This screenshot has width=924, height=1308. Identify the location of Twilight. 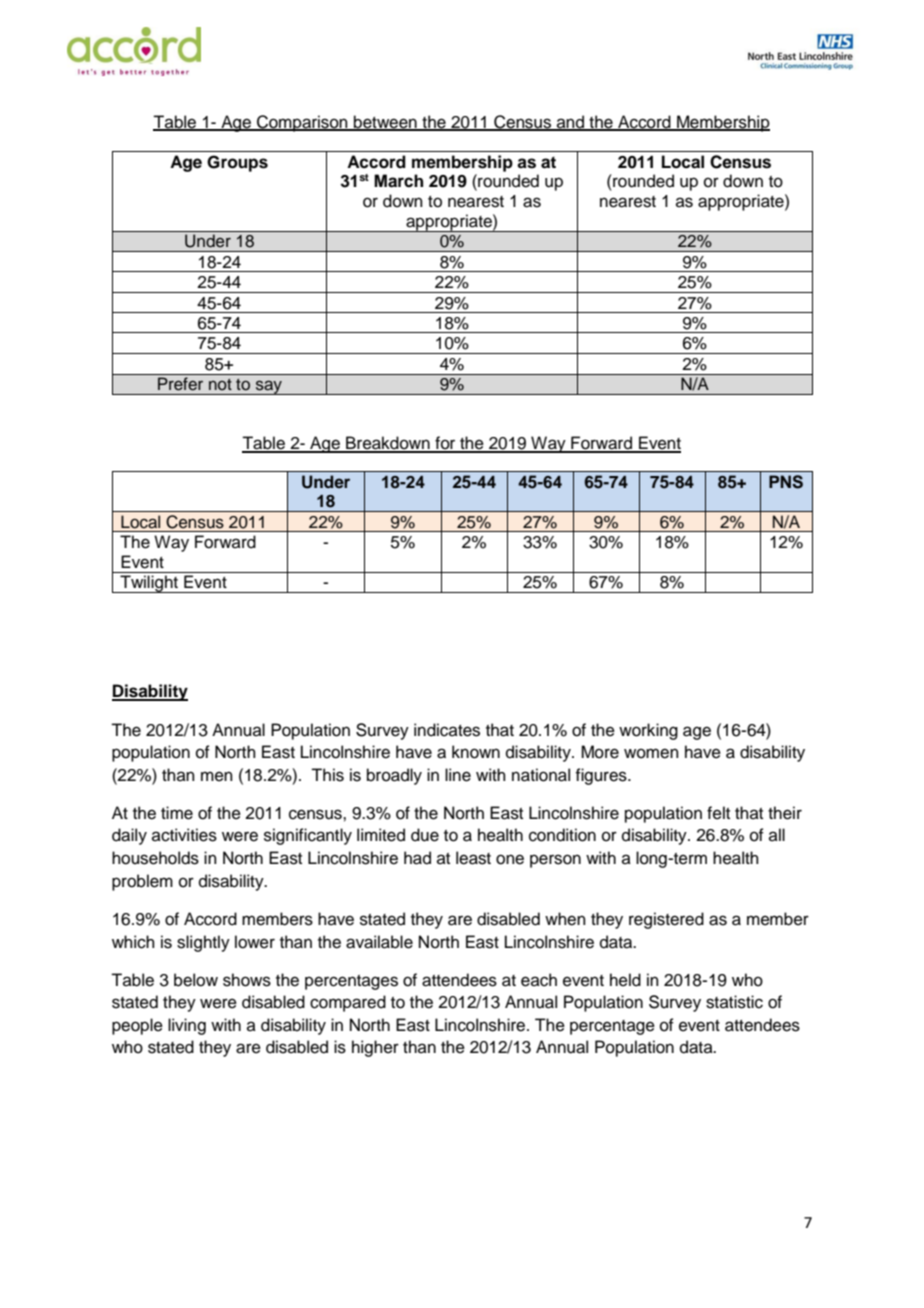
(149, 584).
